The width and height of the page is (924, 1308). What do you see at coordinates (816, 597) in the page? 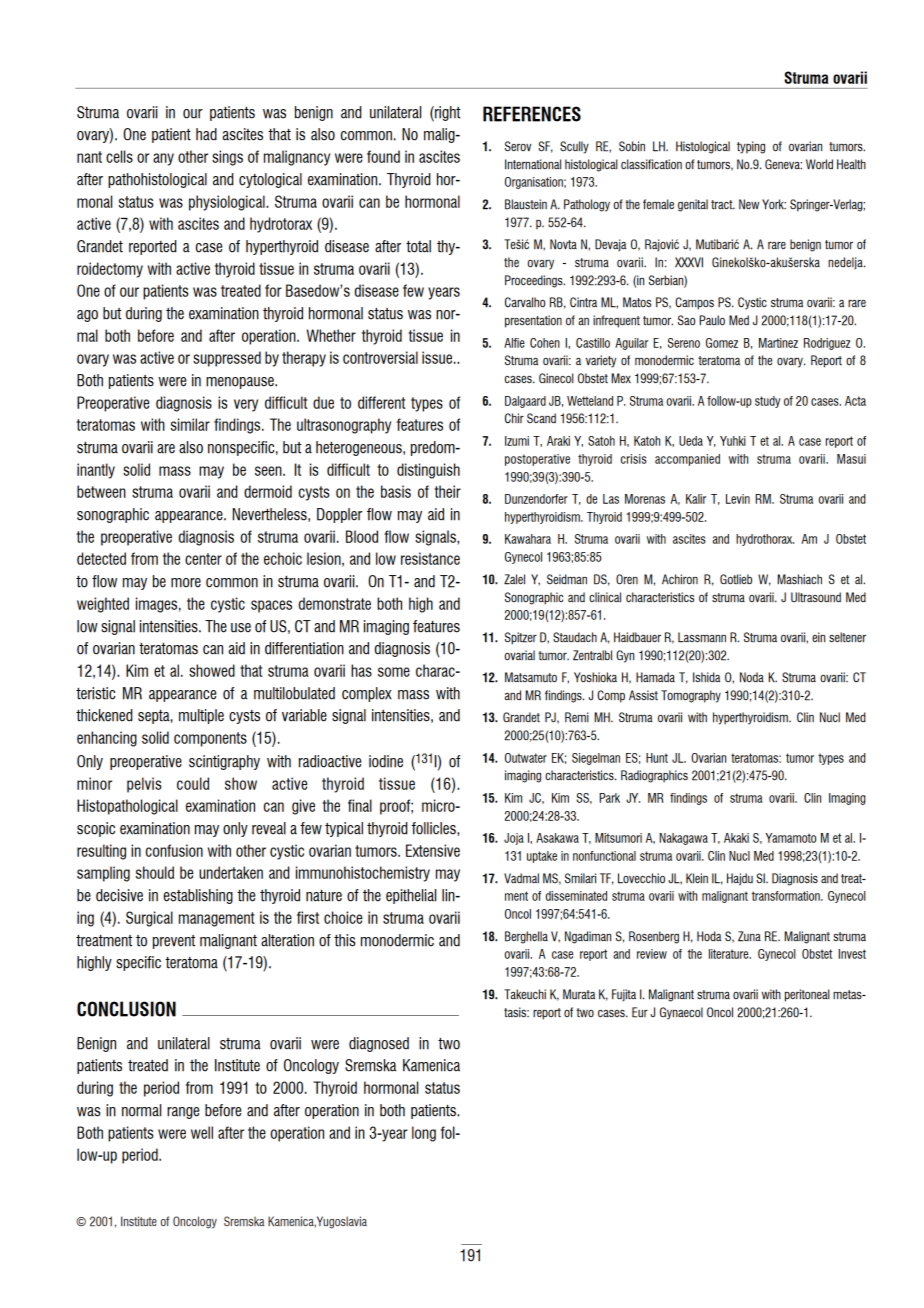
I see `Ultrasound` at bounding box center [816, 597].
